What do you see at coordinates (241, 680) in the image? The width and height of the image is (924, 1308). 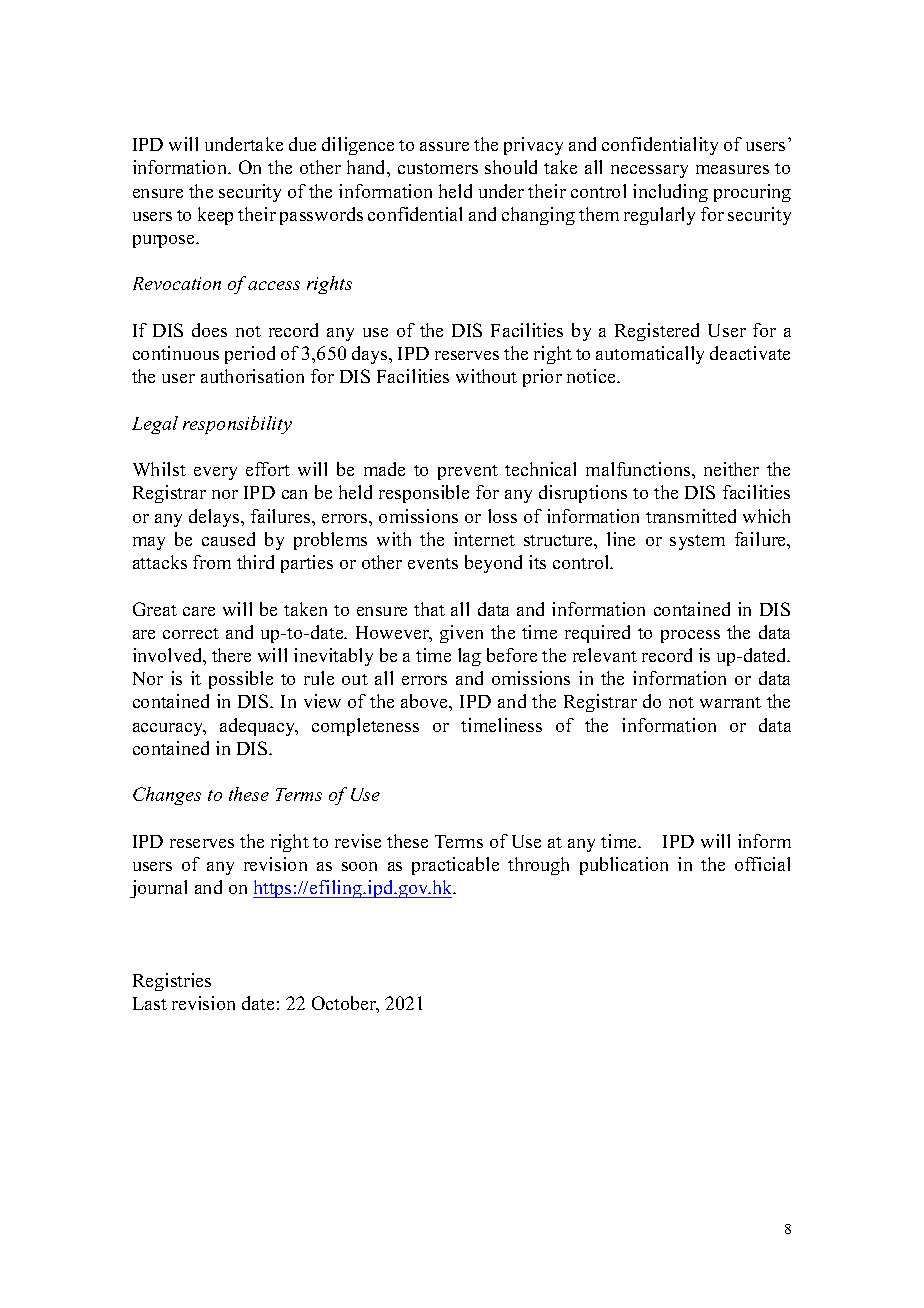 I see `possible` at bounding box center [241, 680].
